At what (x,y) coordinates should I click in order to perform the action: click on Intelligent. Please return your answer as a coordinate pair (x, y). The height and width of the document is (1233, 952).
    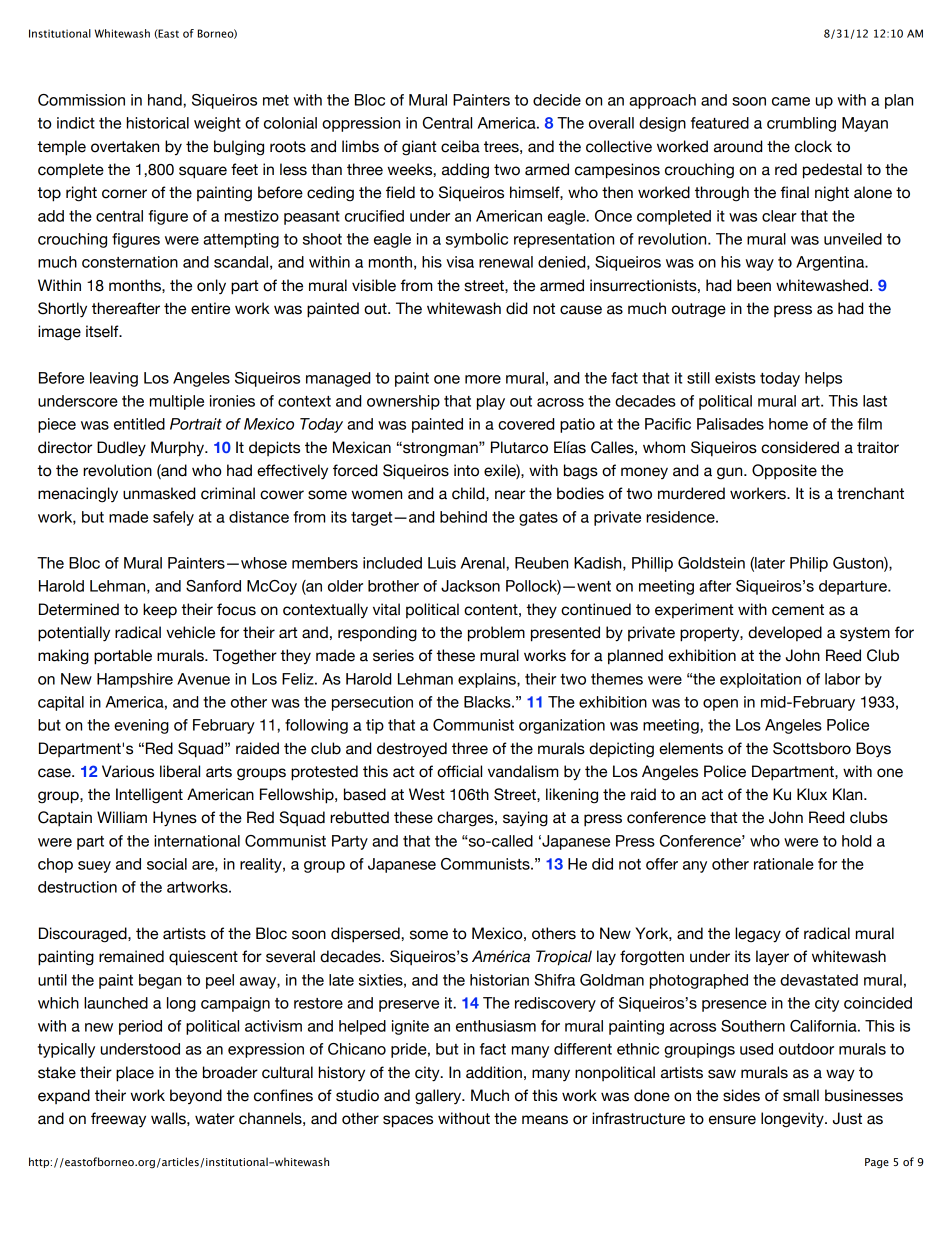
    Looking at the image, I should click on (149, 796).
